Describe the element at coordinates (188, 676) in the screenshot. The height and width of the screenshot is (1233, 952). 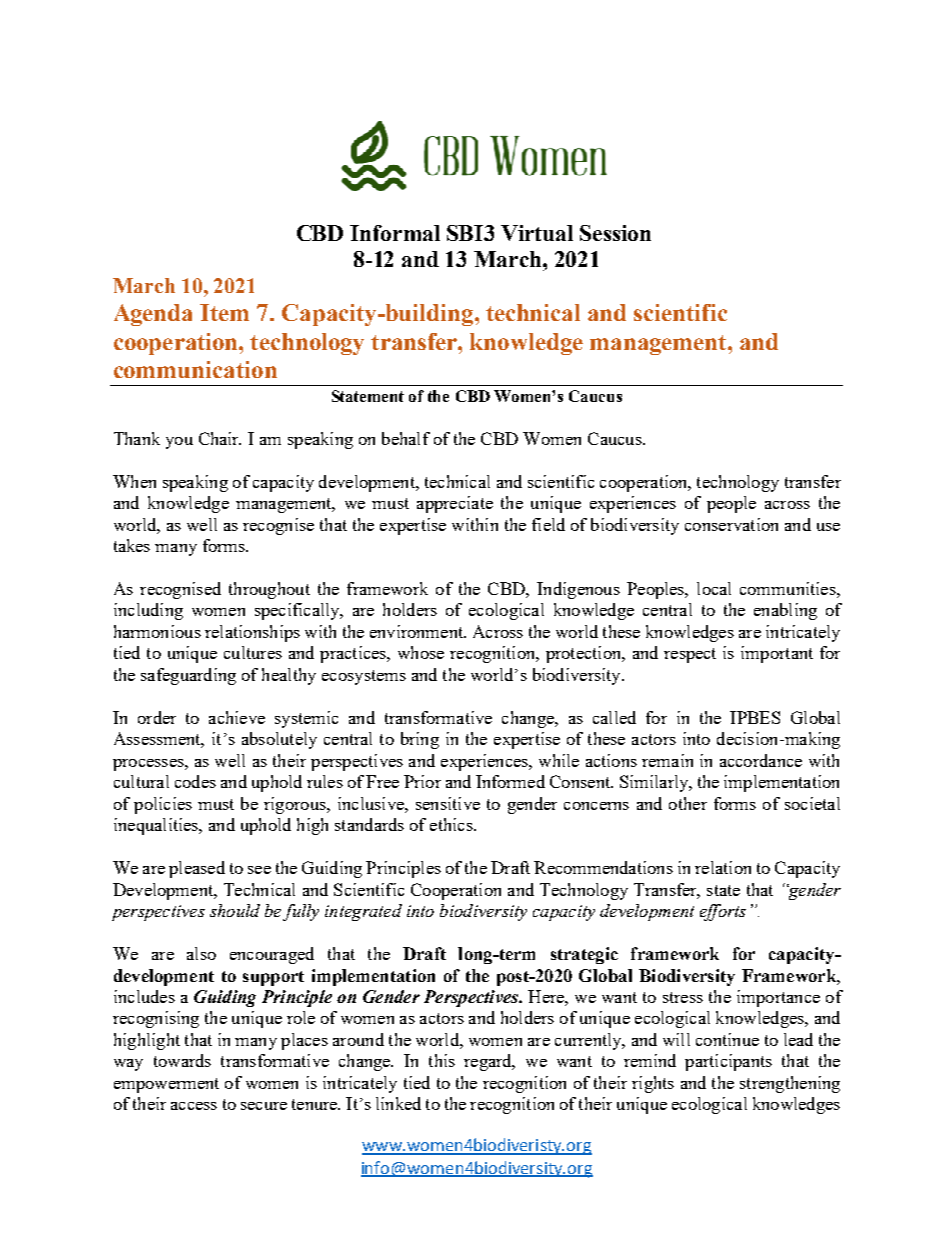
I see `safeguarding` at that location.
